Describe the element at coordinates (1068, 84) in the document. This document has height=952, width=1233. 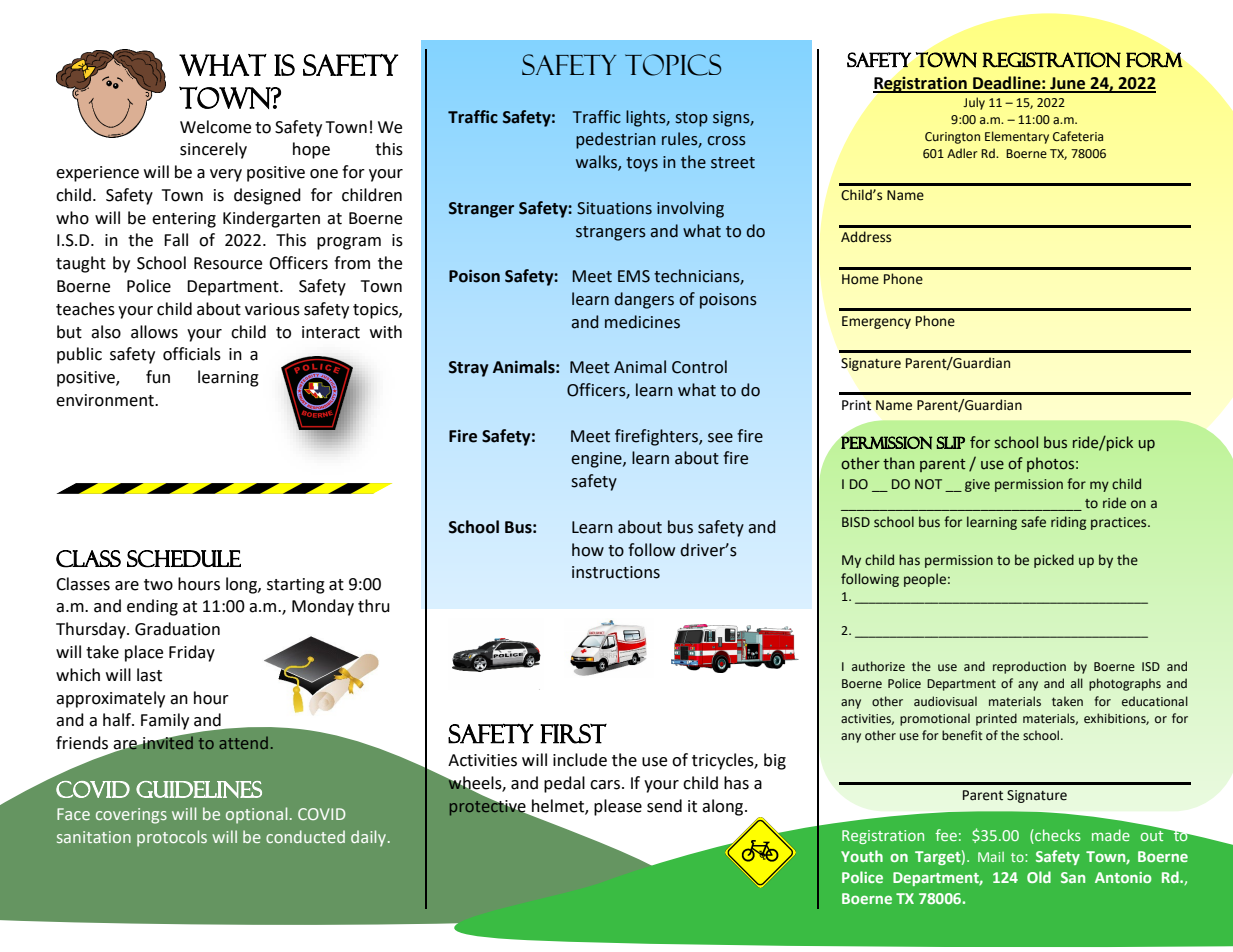
I see `June` at that location.
